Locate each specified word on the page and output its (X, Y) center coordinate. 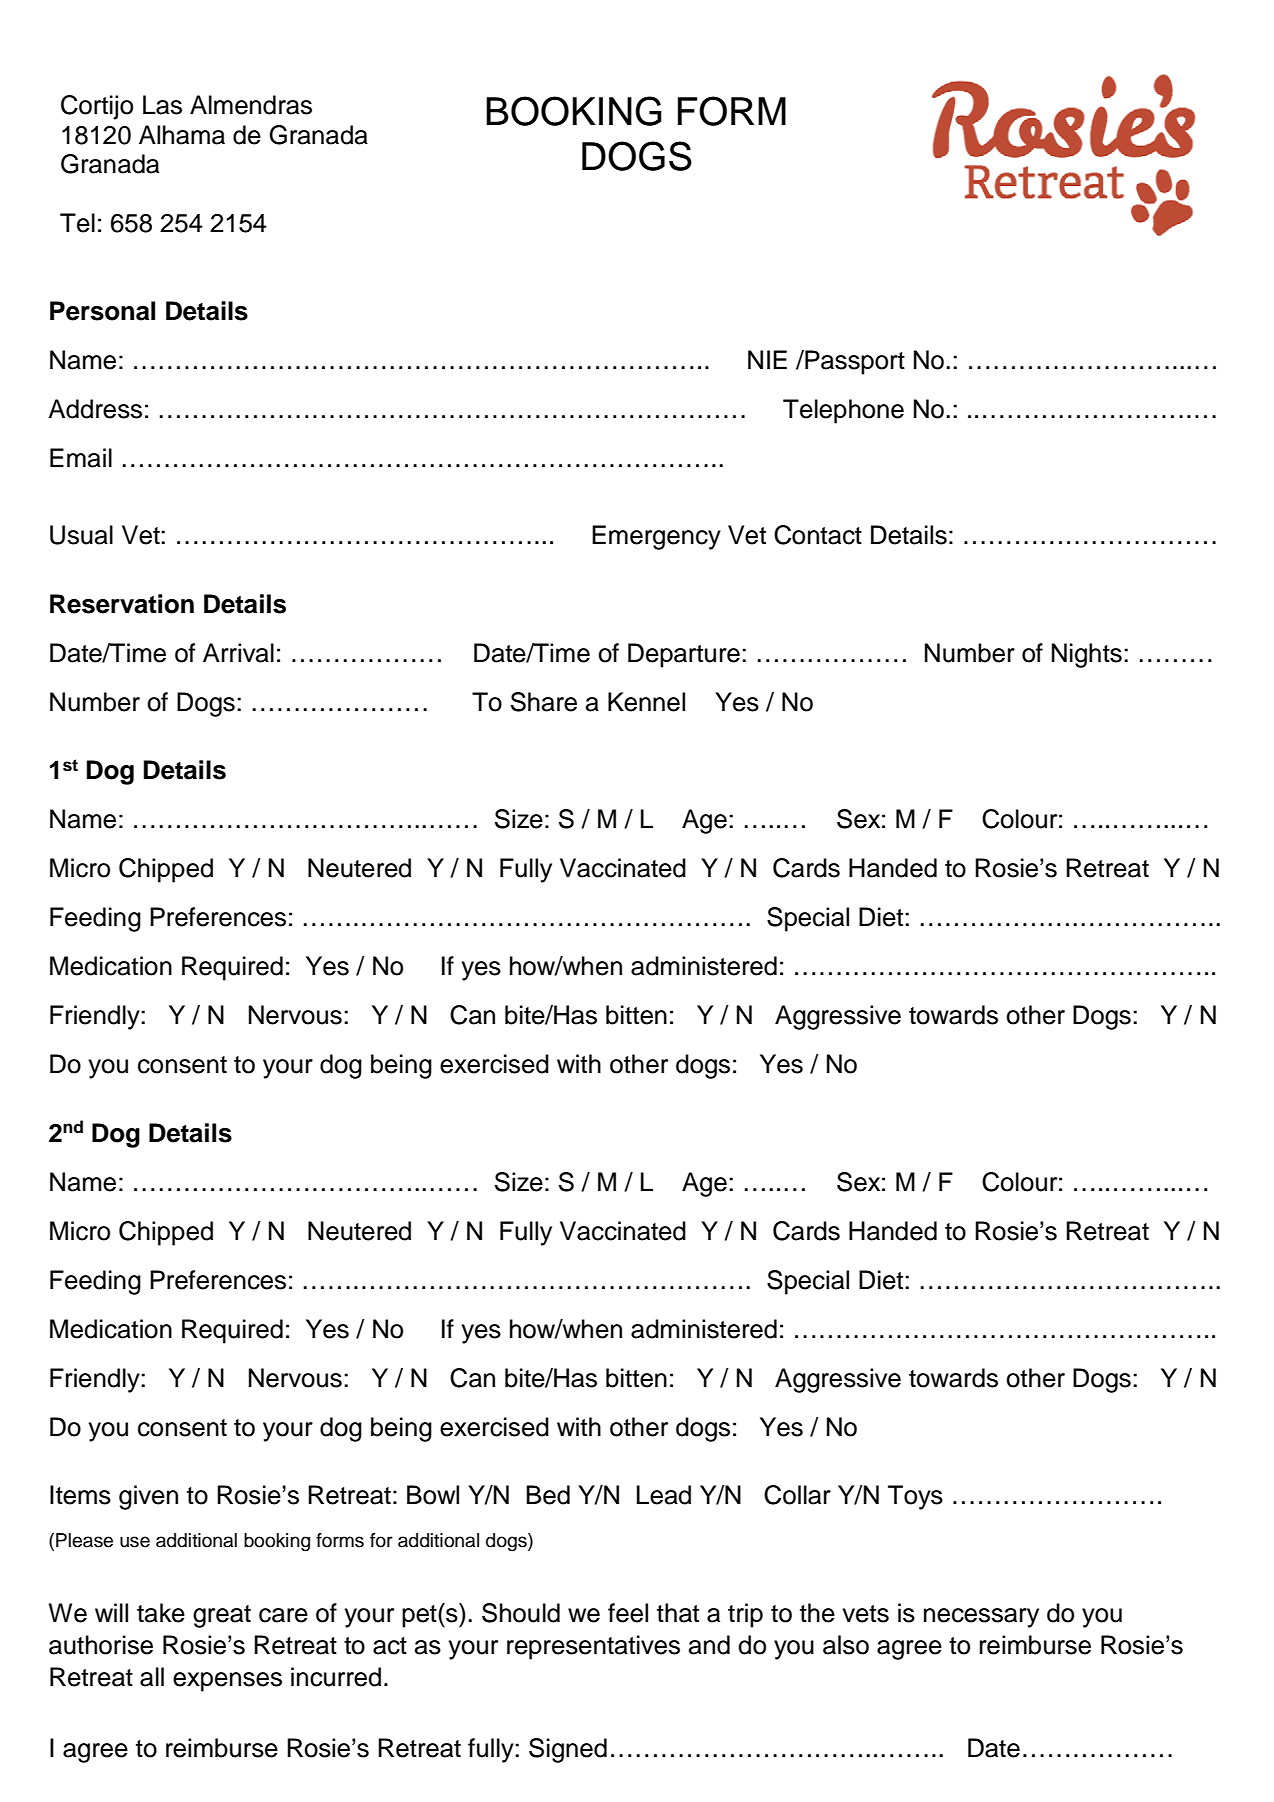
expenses (227, 1682)
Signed (568, 1750)
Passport (854, 362)
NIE (767, 359)
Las (162, 105)
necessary (981, 1618)
